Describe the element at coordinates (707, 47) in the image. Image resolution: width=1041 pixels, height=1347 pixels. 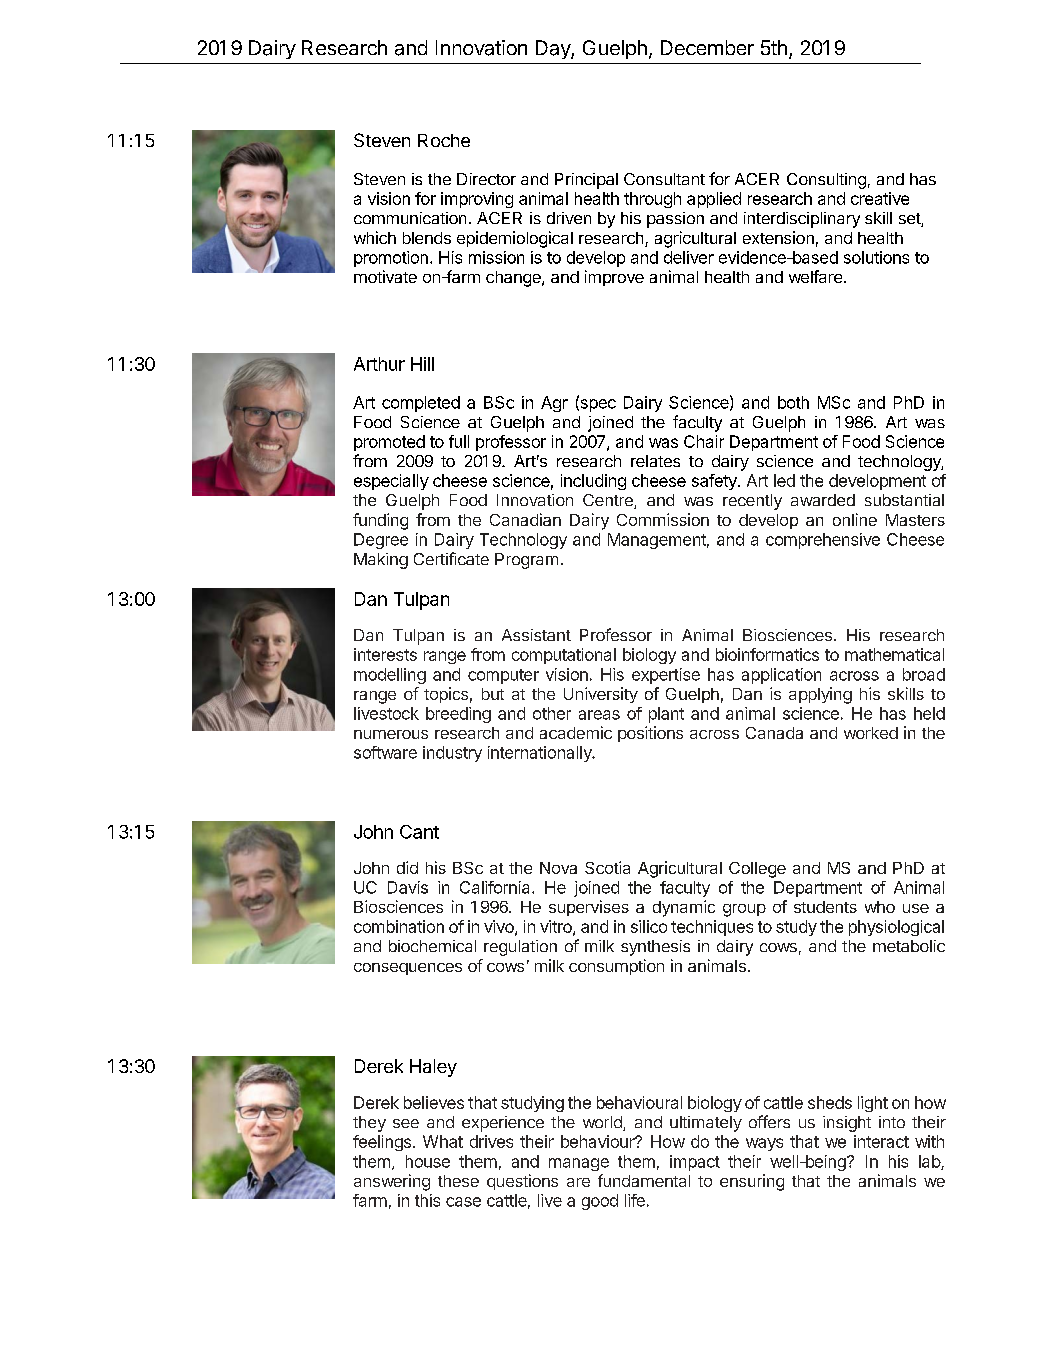
I see `December` at that location.
